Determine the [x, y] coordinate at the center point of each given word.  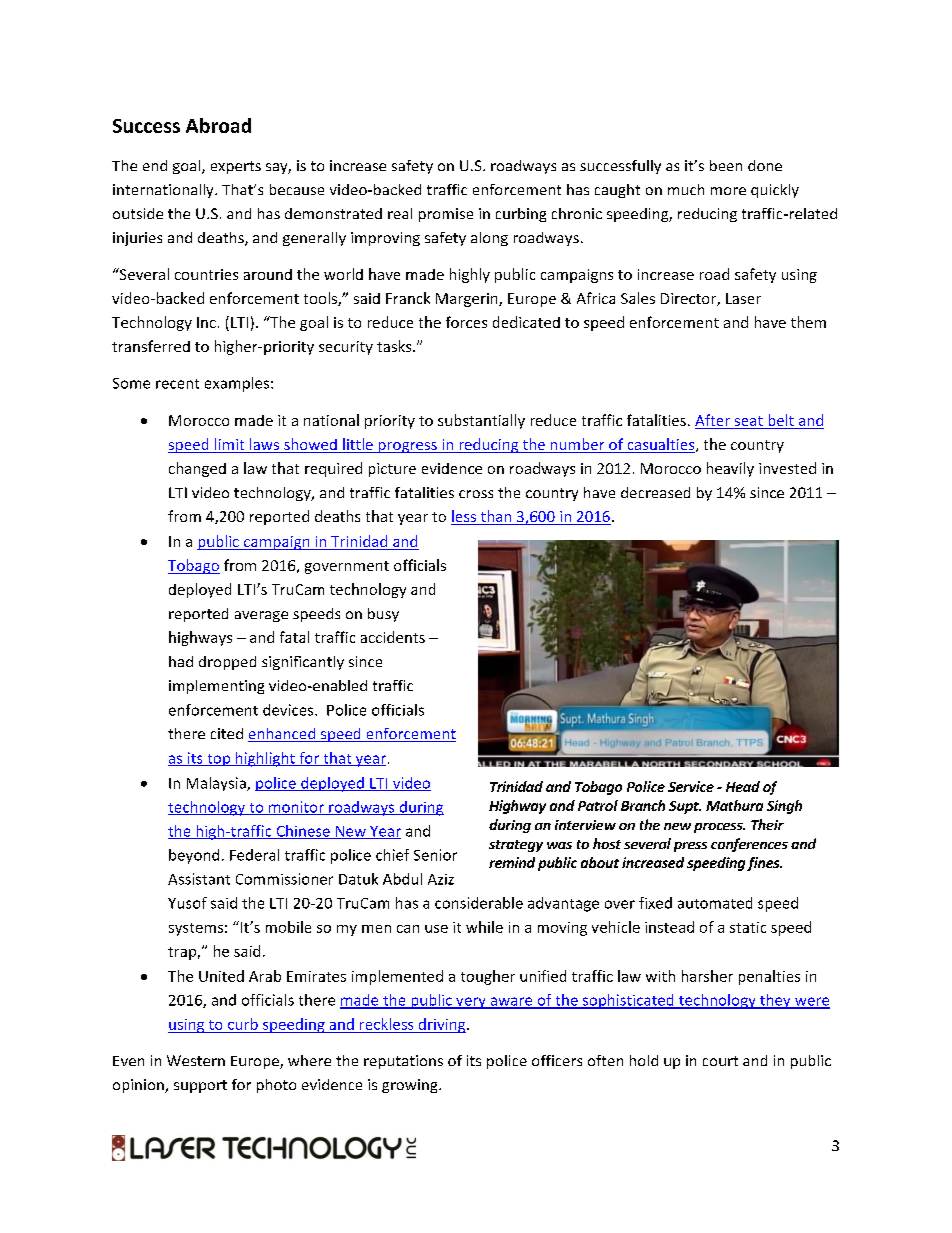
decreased [655, 492]
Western [196, 1060]
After [714, 421]
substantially [481, 421]
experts [236, 167]
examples [238, 384]
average [261, 616]
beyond [194, 856]
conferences [749, 845]
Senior [435, 855]
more [728, 191]
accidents [393, 637]
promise [446, 215]
